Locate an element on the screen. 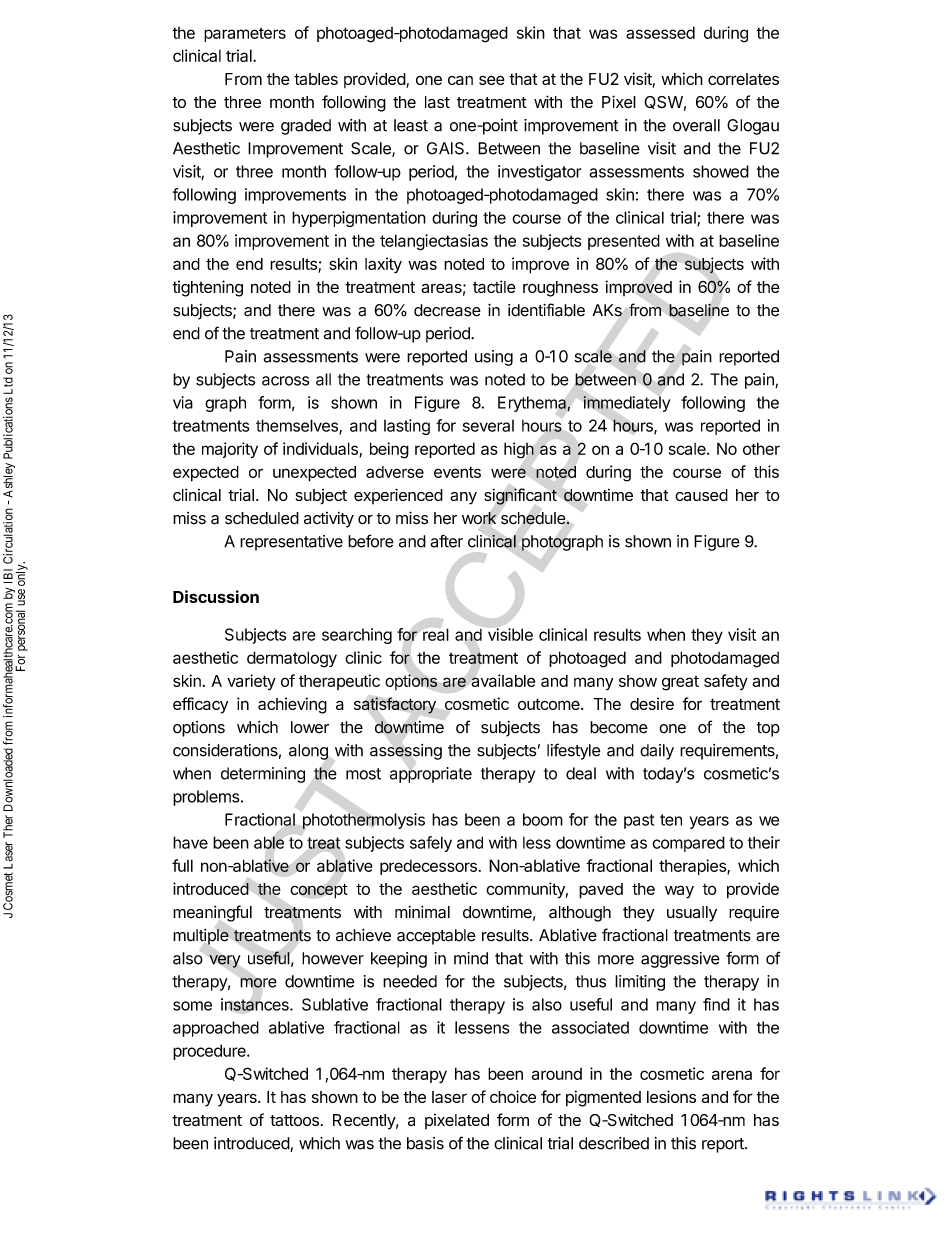 The image size is (952, 1233). see is located at coordinates (492, 80).
